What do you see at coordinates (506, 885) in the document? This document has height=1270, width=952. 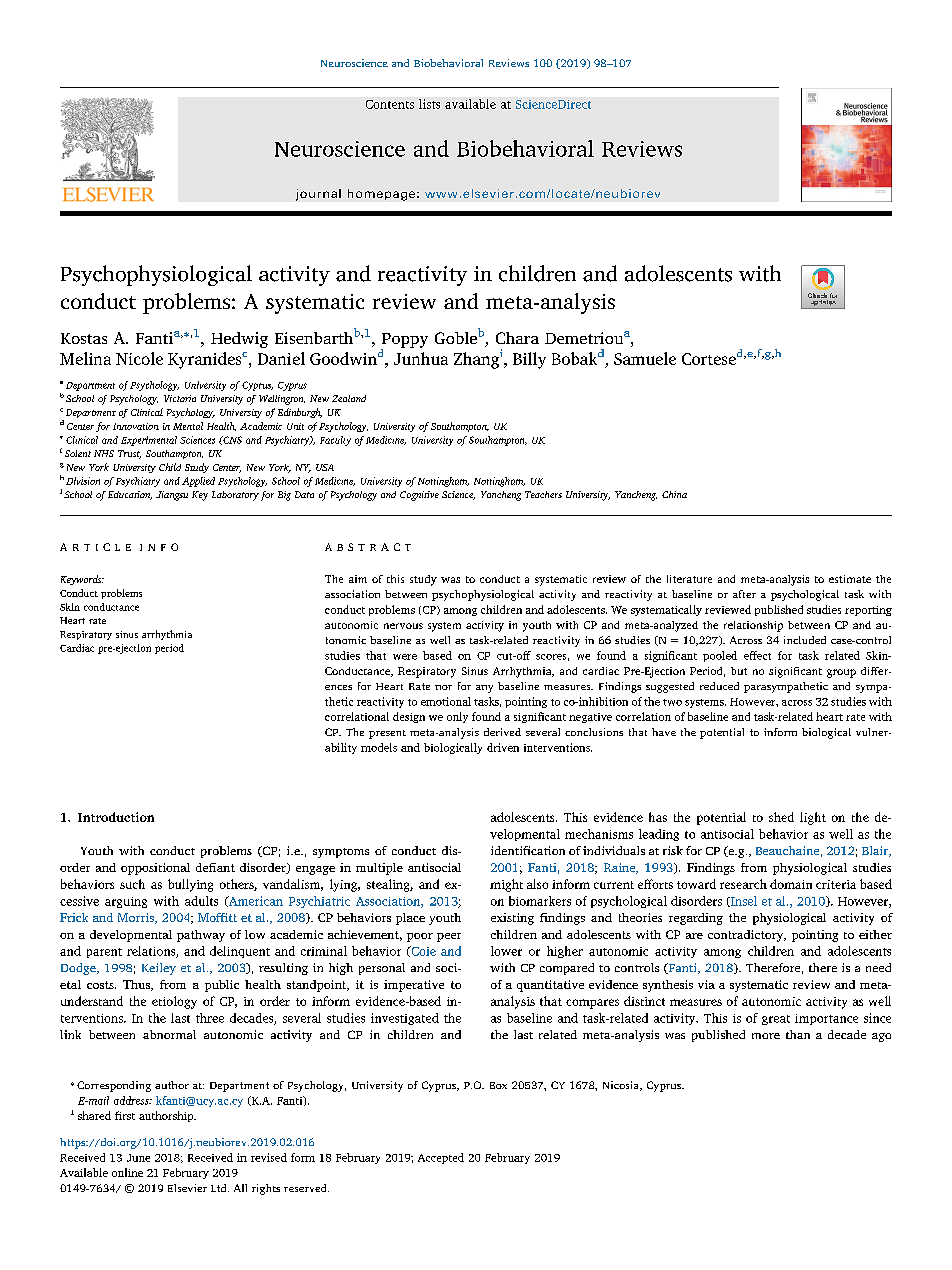 I see `might` at bounding box center [506, 885].
